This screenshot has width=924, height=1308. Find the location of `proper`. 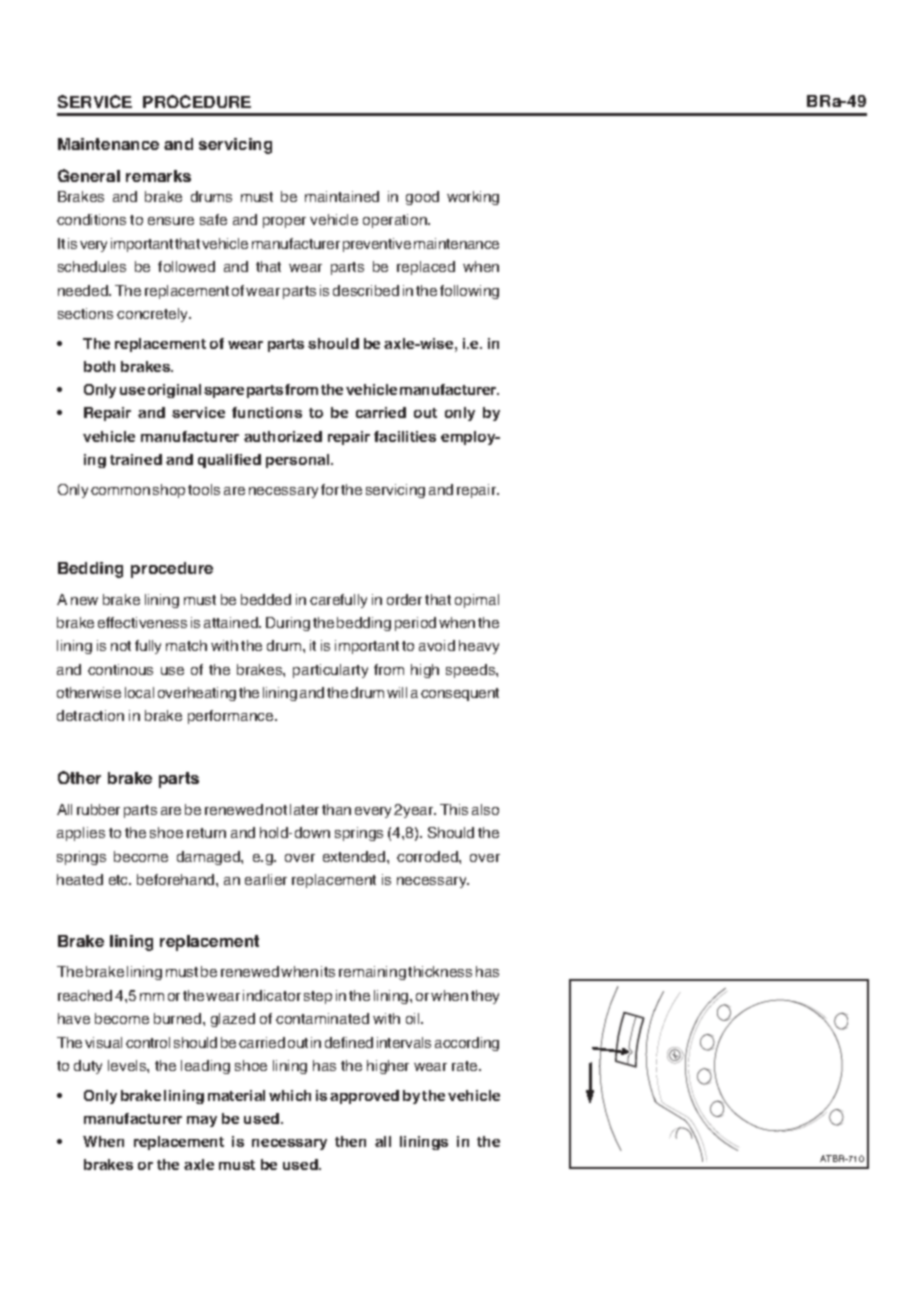

proper is located at coordinates (284, 222).
